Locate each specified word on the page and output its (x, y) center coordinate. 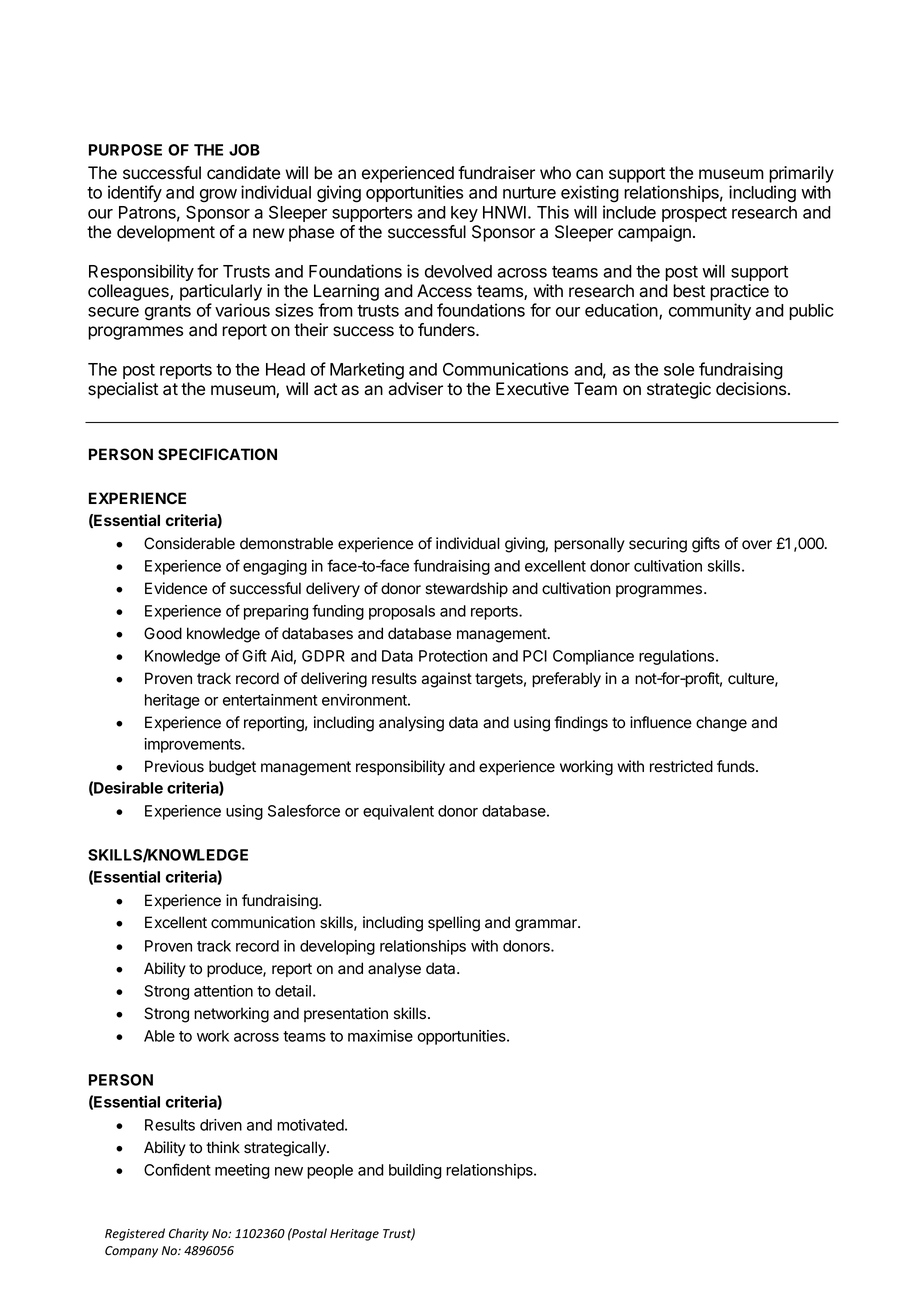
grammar (547, 925)
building (415, 1171)
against (446, 680)
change (721, 724)
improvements (193, 745)
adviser (415, 389)
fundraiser (496, 173)
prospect (694, 214)
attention (223, 991)
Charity (189, 1234)
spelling (454, 924)
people (330, 1171)
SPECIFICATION (217, 454)
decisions (752, 389)
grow (218, 196)
